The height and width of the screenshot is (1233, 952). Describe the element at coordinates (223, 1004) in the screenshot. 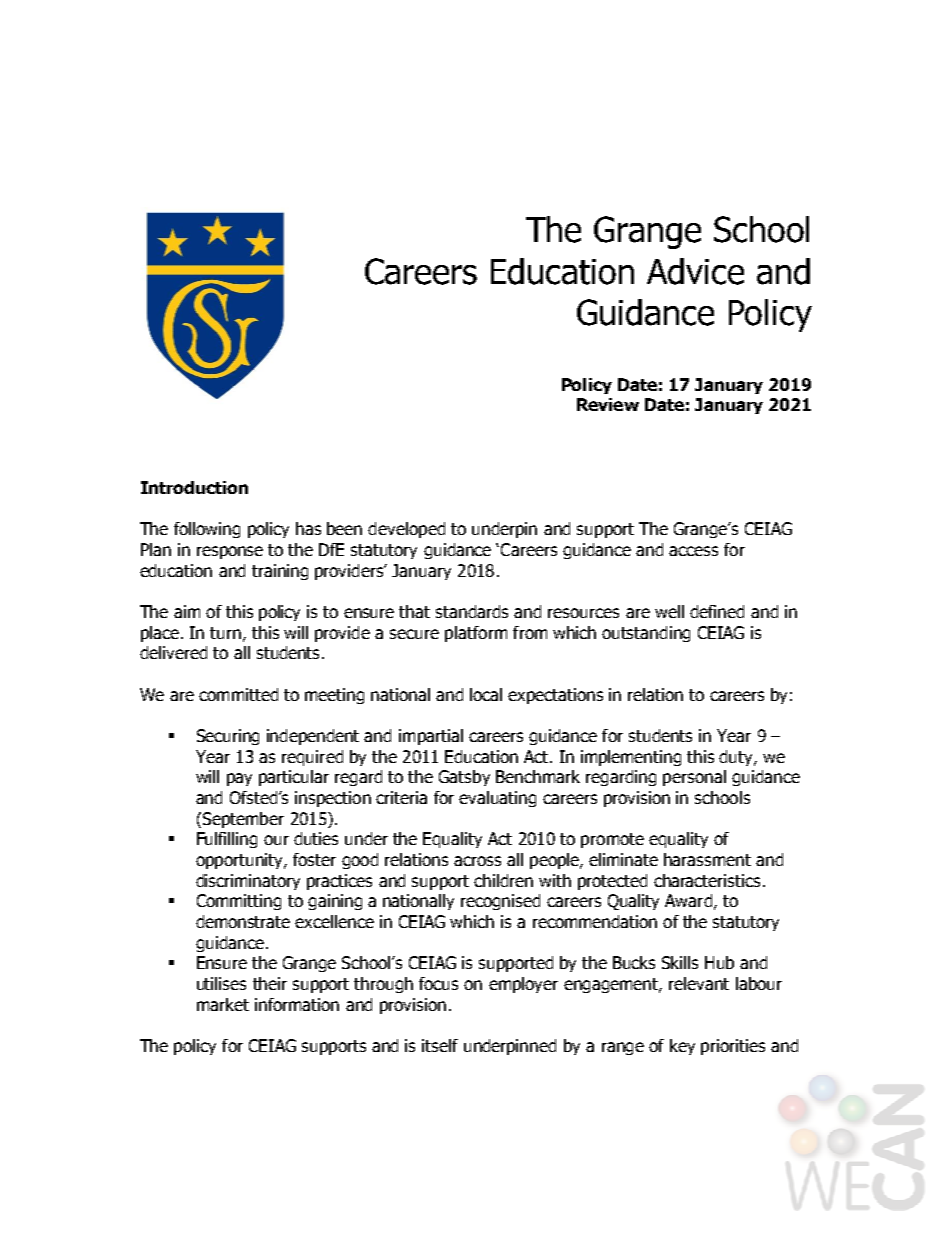

I see `market` at that location.
